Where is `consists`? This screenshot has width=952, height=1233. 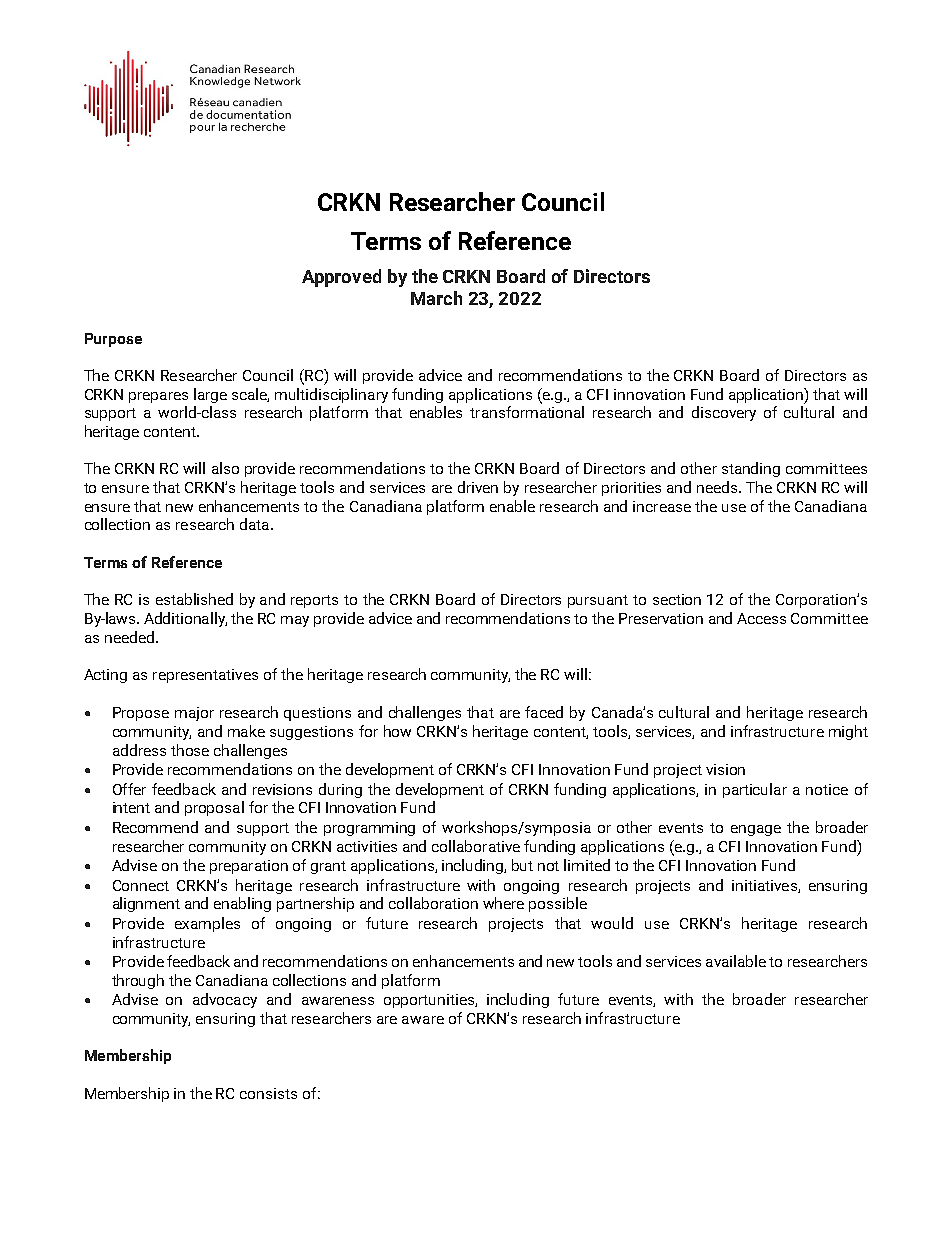
consists is located at coordinates (268, 1093).
